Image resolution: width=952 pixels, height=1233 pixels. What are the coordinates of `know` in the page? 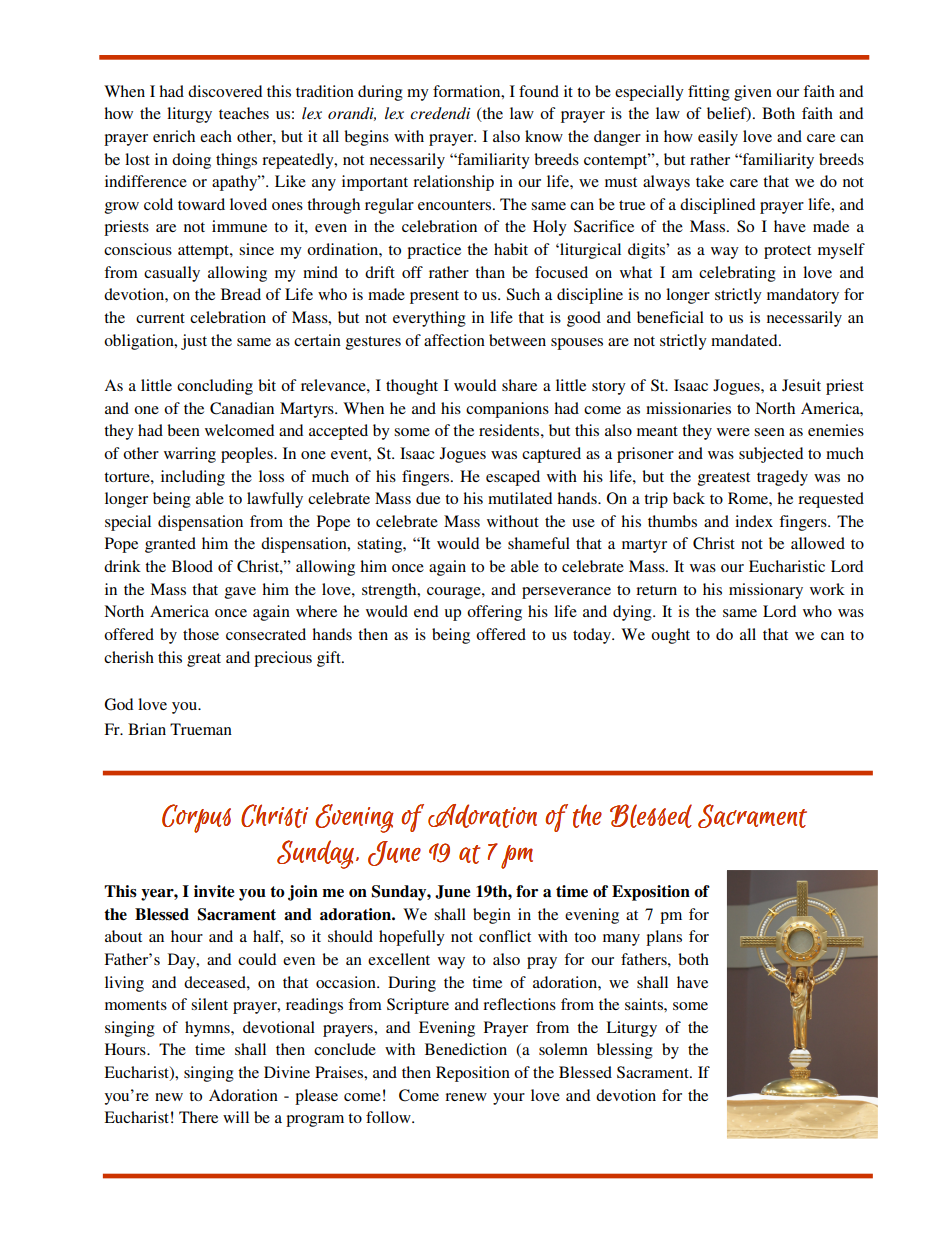 It's located at (544, 136).
